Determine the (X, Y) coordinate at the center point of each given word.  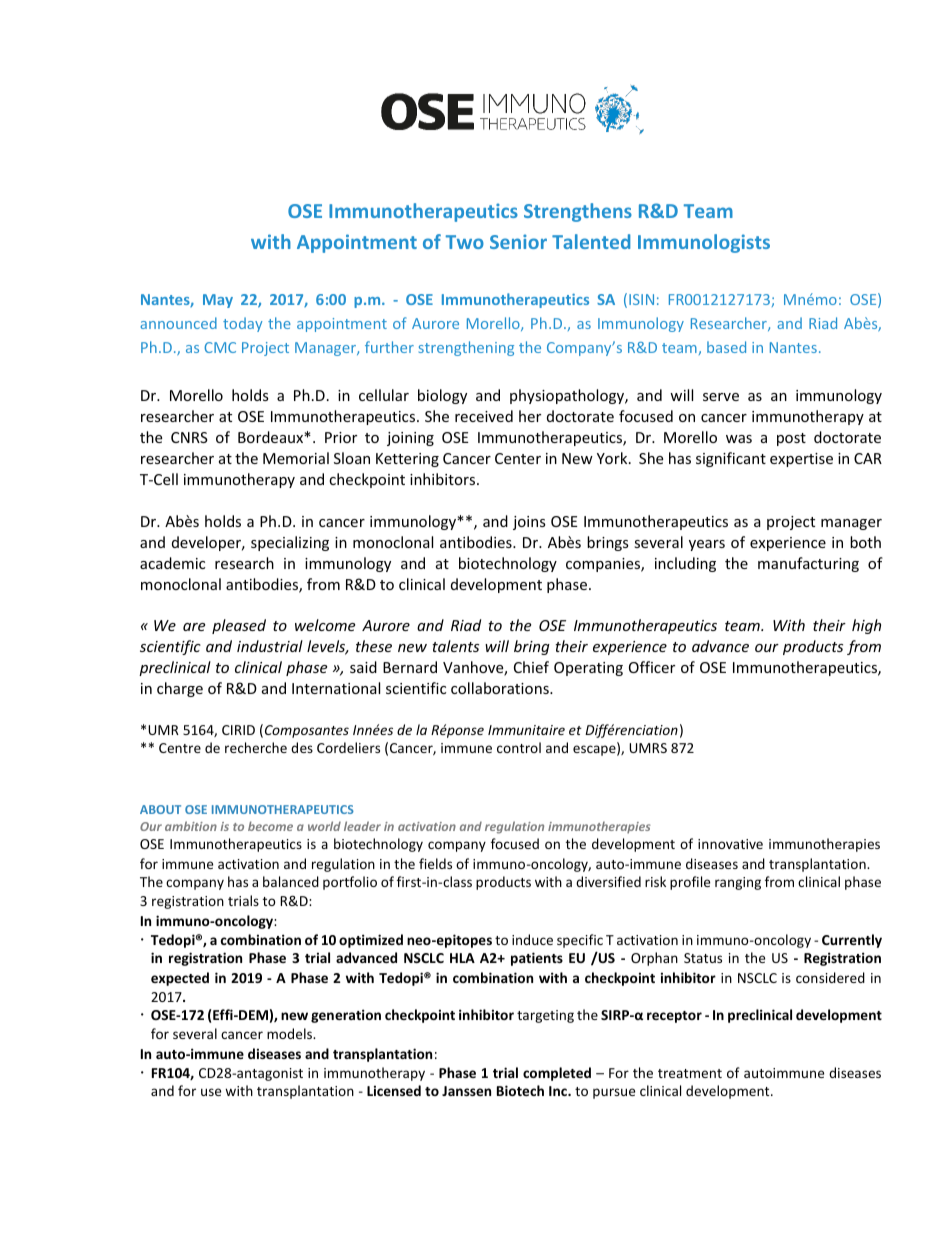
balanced (291, 881)
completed (557, 1074)
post (791, 439)
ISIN (641, 299)
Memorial (296, 458)
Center (518, 458)
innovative (730, 844)
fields (435, 863)
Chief (531, 667)
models (290, 1033)
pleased (239, 626)
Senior (518, 241)
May (218, 301)
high (866, 626)
